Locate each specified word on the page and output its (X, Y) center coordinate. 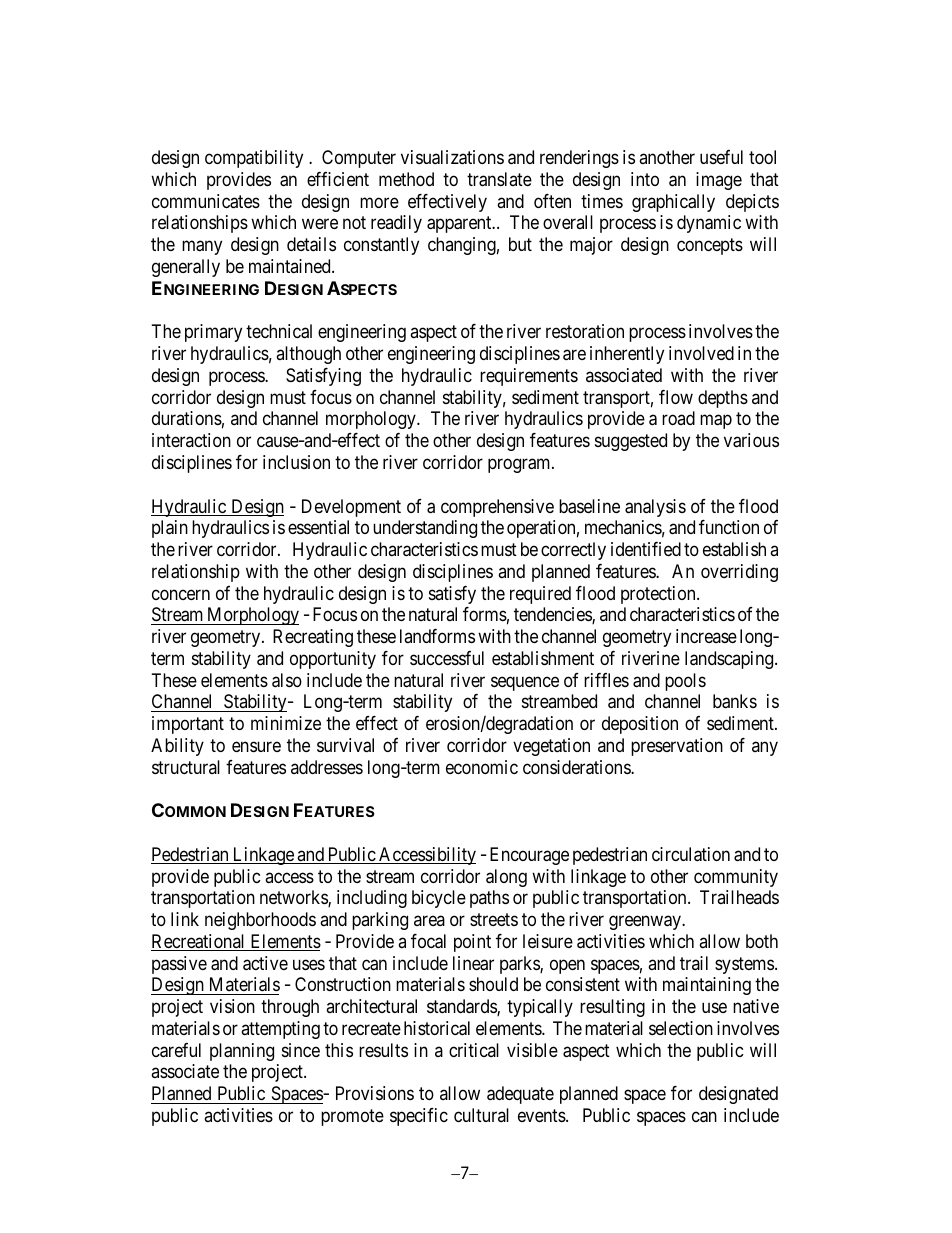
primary (213, 333)
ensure (256, 746)
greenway (646, 923)
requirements (529, 377)
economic (482, 767)
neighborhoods (260, 921)
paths (489, 899)
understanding (425, 529)
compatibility (254, 159)
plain (170, 529)
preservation (677, 747)
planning (242, 1052)
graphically (673, 203)
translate (499, 179)
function (729, 527)
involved (701, 353)
